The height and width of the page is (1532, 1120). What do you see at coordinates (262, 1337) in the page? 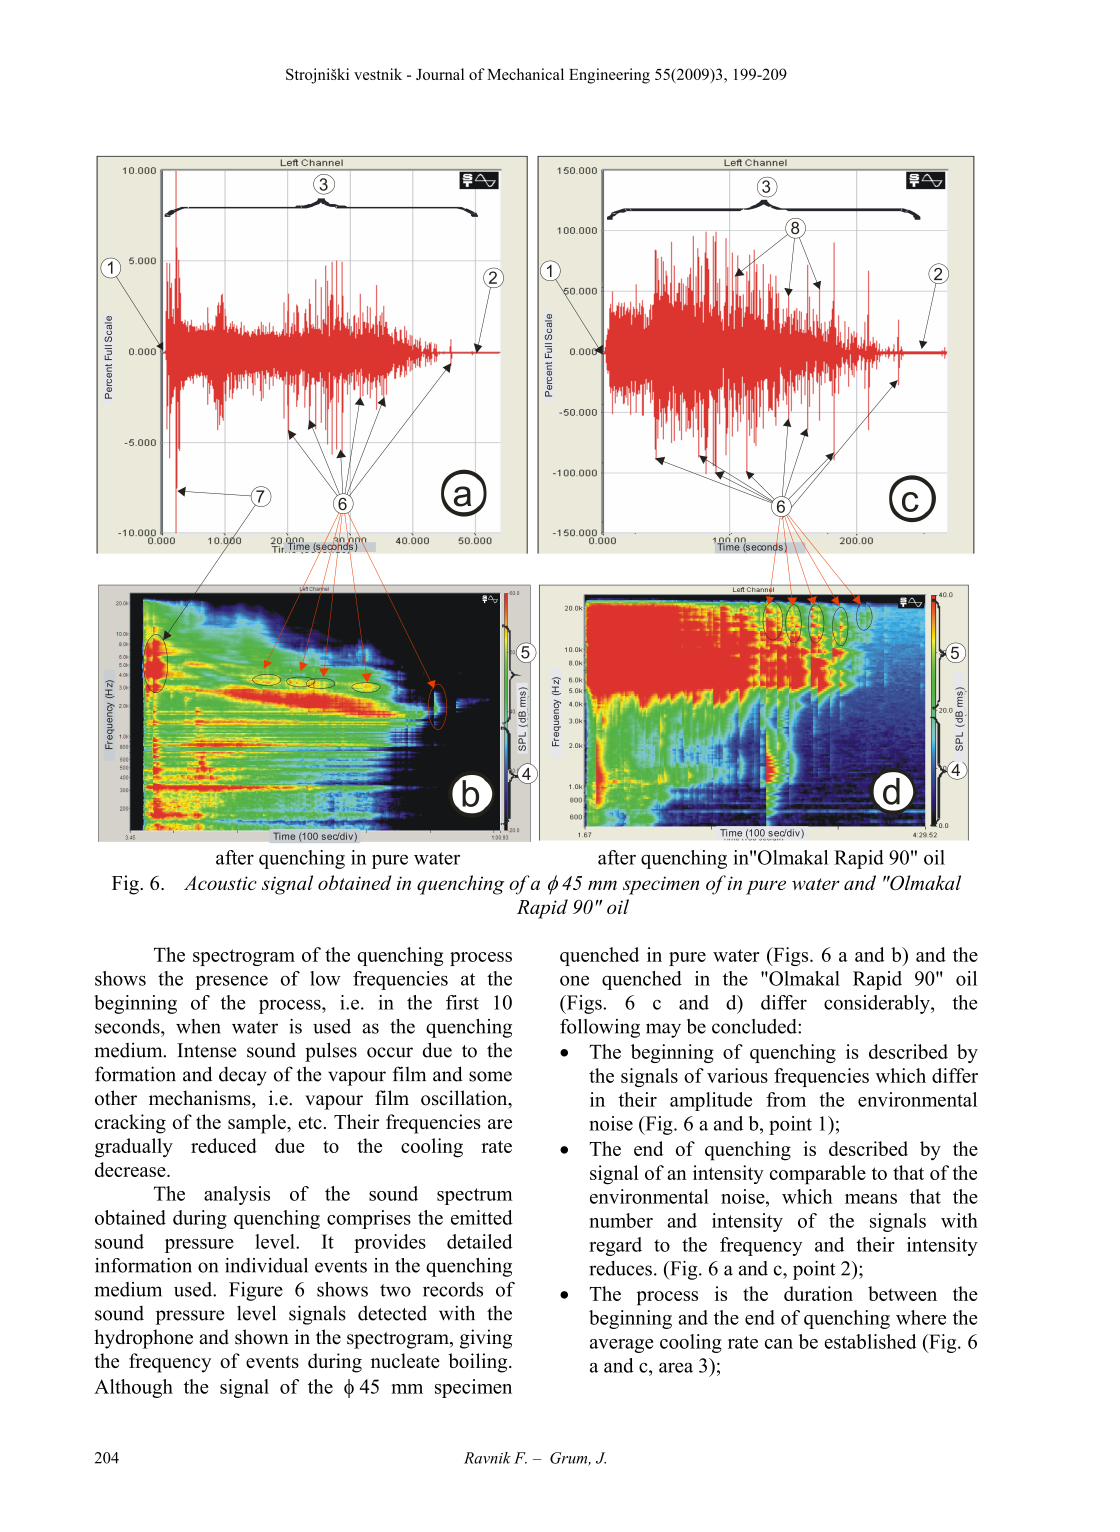
I see `shown` at bounding box center [262, 1337].
